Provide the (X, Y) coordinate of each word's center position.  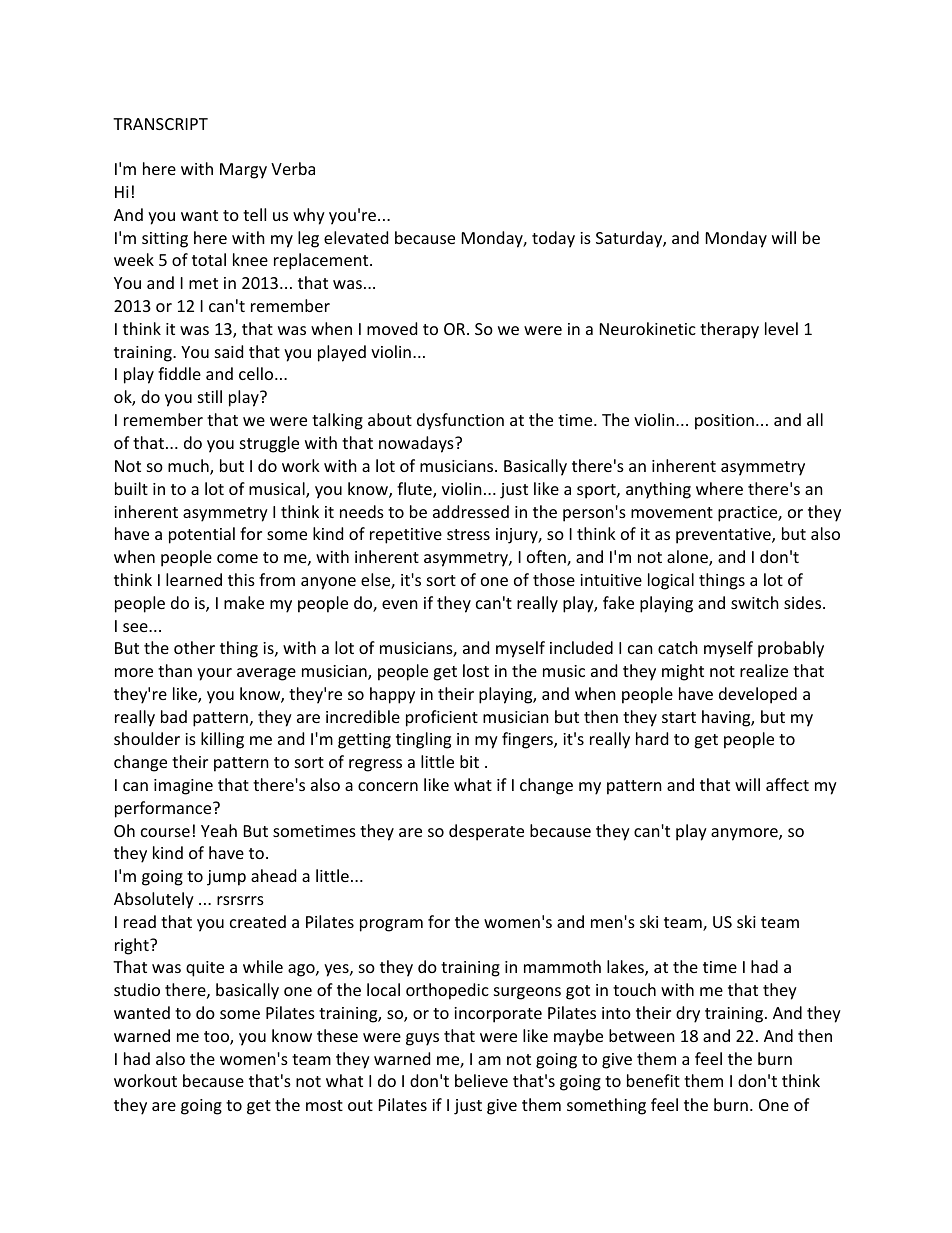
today (553, 239)
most (324, 1105)
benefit (653, 1080)
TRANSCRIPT (160, 124)
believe (481, 1080)
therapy (729, 330)
